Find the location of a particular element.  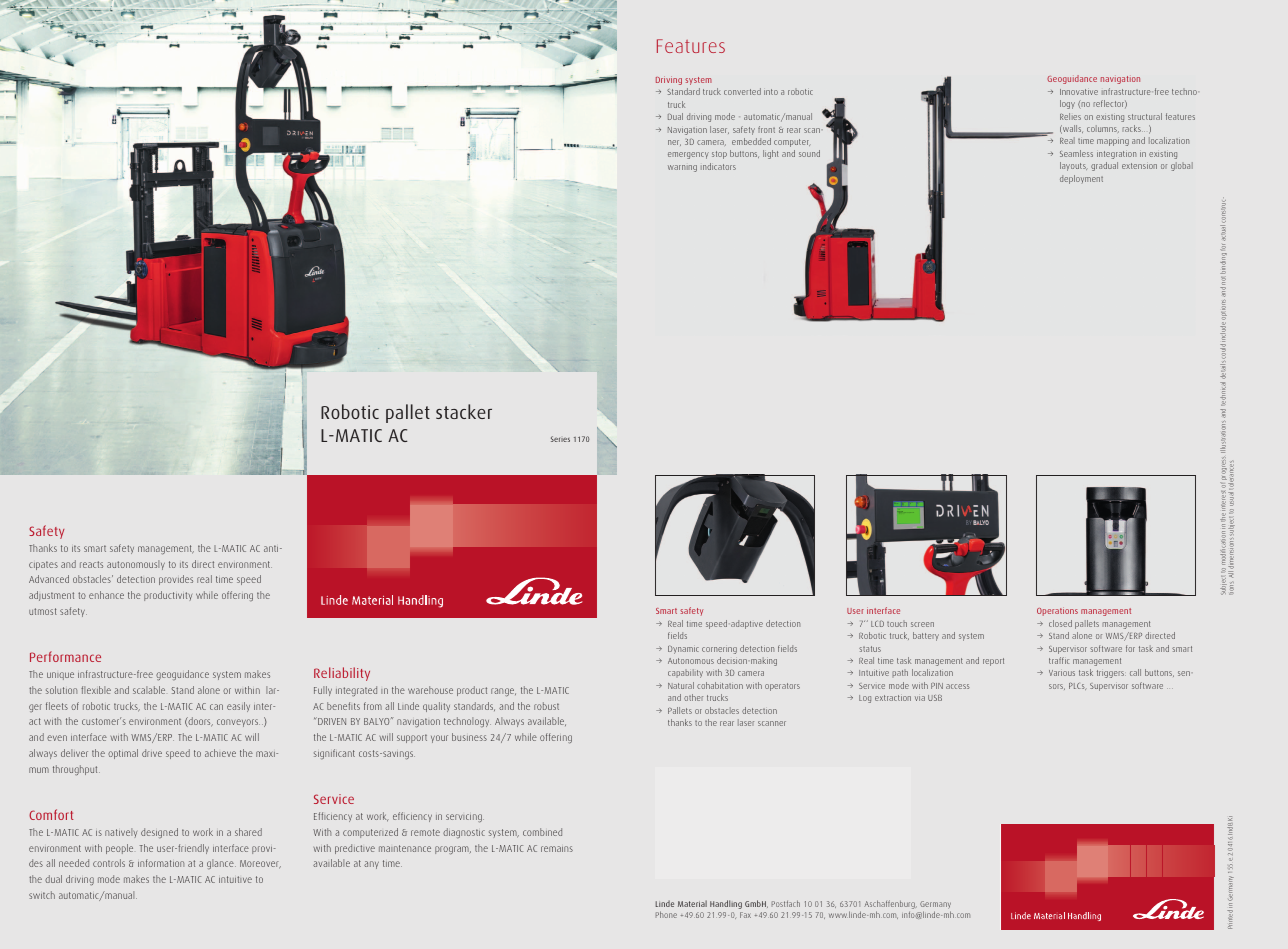

Series is located at coordinates (560, 439).
